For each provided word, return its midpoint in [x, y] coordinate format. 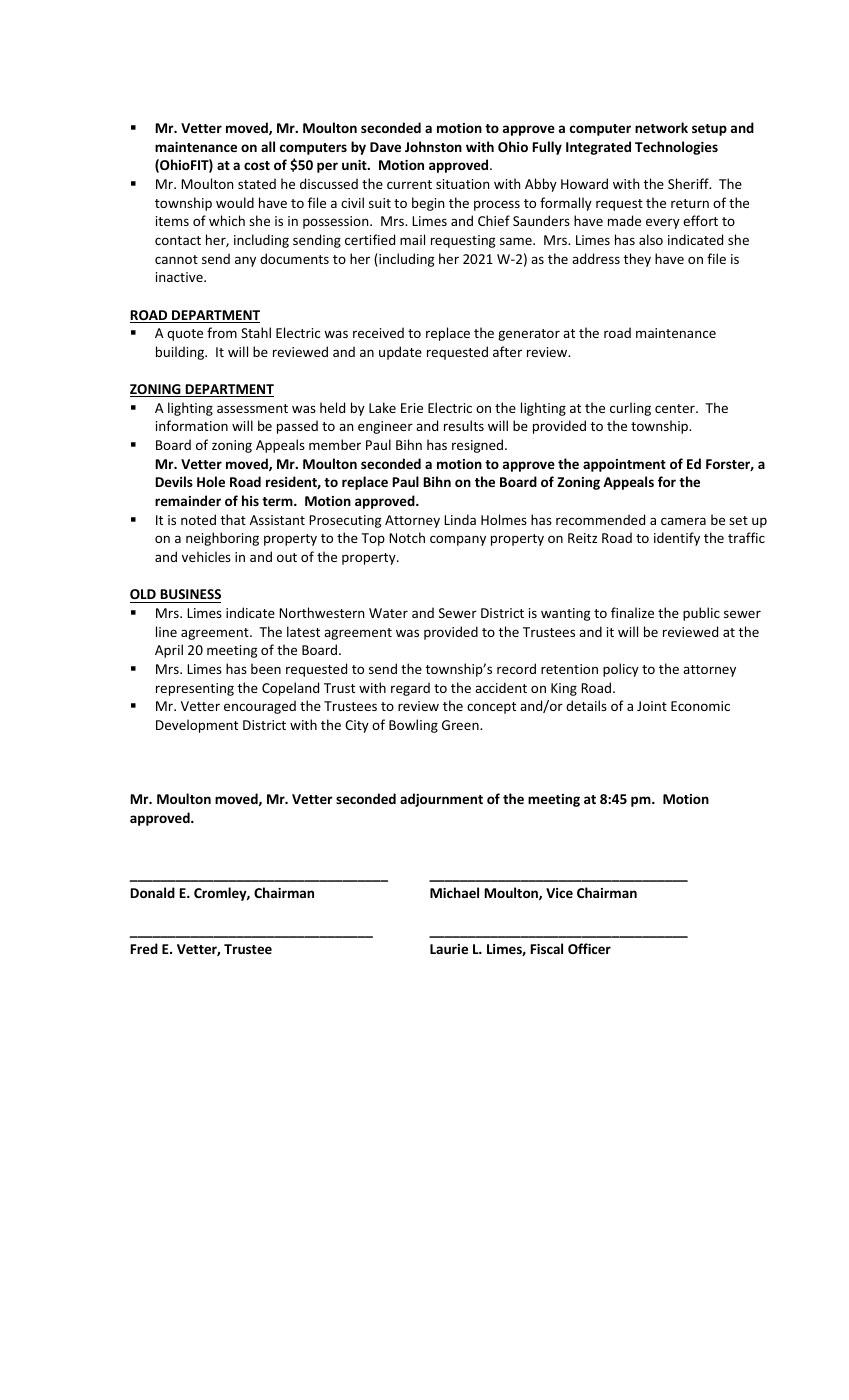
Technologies [676, 148]
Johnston [433, 146]
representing [195, 689]
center [676, 408]
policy [621, 670]
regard [410, 689]
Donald [152, 892]
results [464, 425]
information [192, 425]
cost [257, 165]
